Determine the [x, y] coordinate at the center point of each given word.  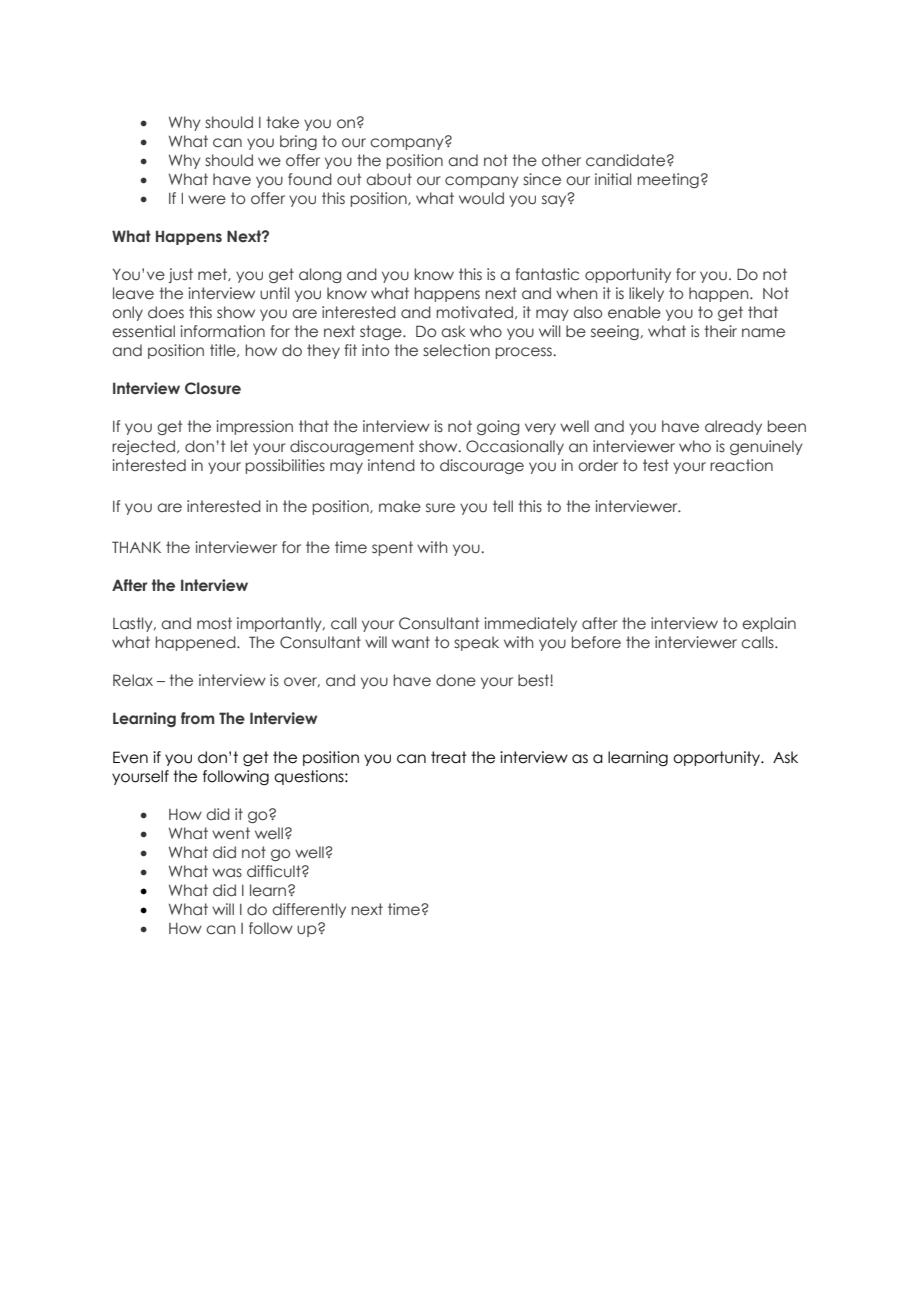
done [456, 680]
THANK [136, 547]
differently [309, 910]
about [389, 179]
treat [449, 757]
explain [769, 624]
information [222, 331]
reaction [741, 465]
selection [456, 350]
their [720, 331]
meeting [668, 180]
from [197, 718]
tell [503, 506]
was [227, 873]
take [282, 122]
